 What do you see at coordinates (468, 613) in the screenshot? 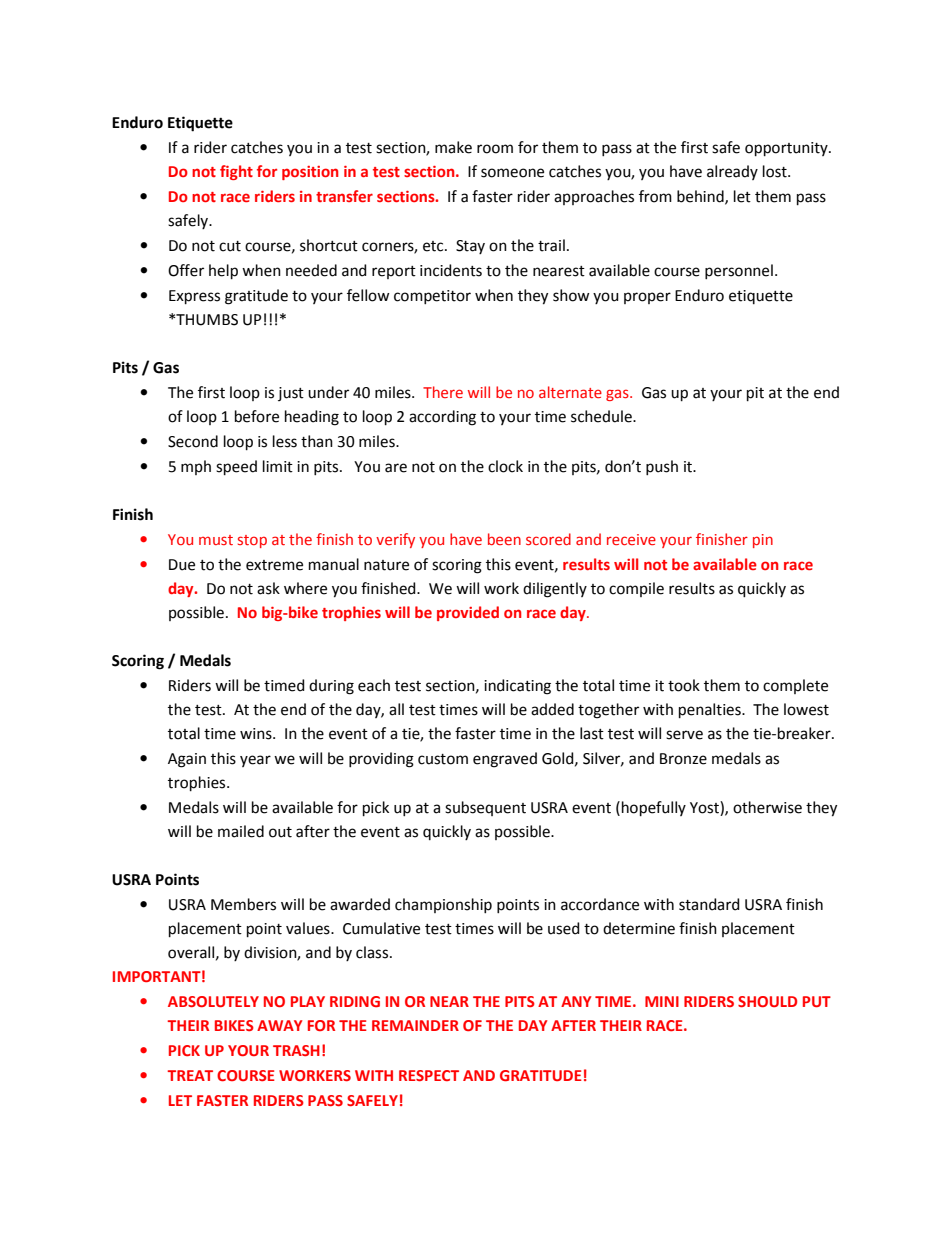
I see `provided` at bounding box center [468, 613].
